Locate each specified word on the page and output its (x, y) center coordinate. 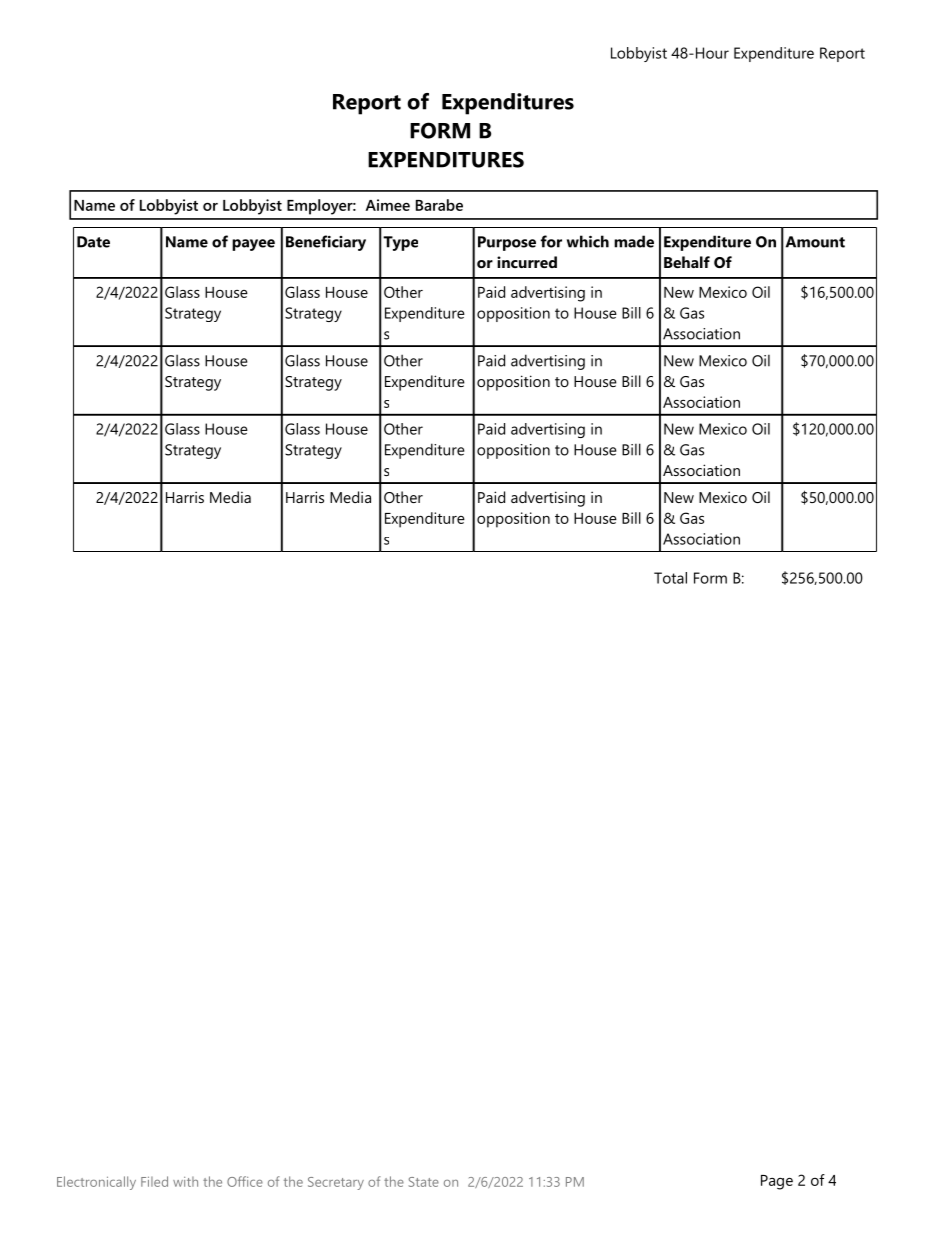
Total (670, 578)
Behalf (687, 262)
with (185, 1182)
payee (253, 245)
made (634, 241)
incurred (527, 262)
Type (400, 243)
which (588, 241)
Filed (154, 1181)
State (424, 1182)
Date (93, 242)
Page (777, 1182)
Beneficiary (326, 243)
